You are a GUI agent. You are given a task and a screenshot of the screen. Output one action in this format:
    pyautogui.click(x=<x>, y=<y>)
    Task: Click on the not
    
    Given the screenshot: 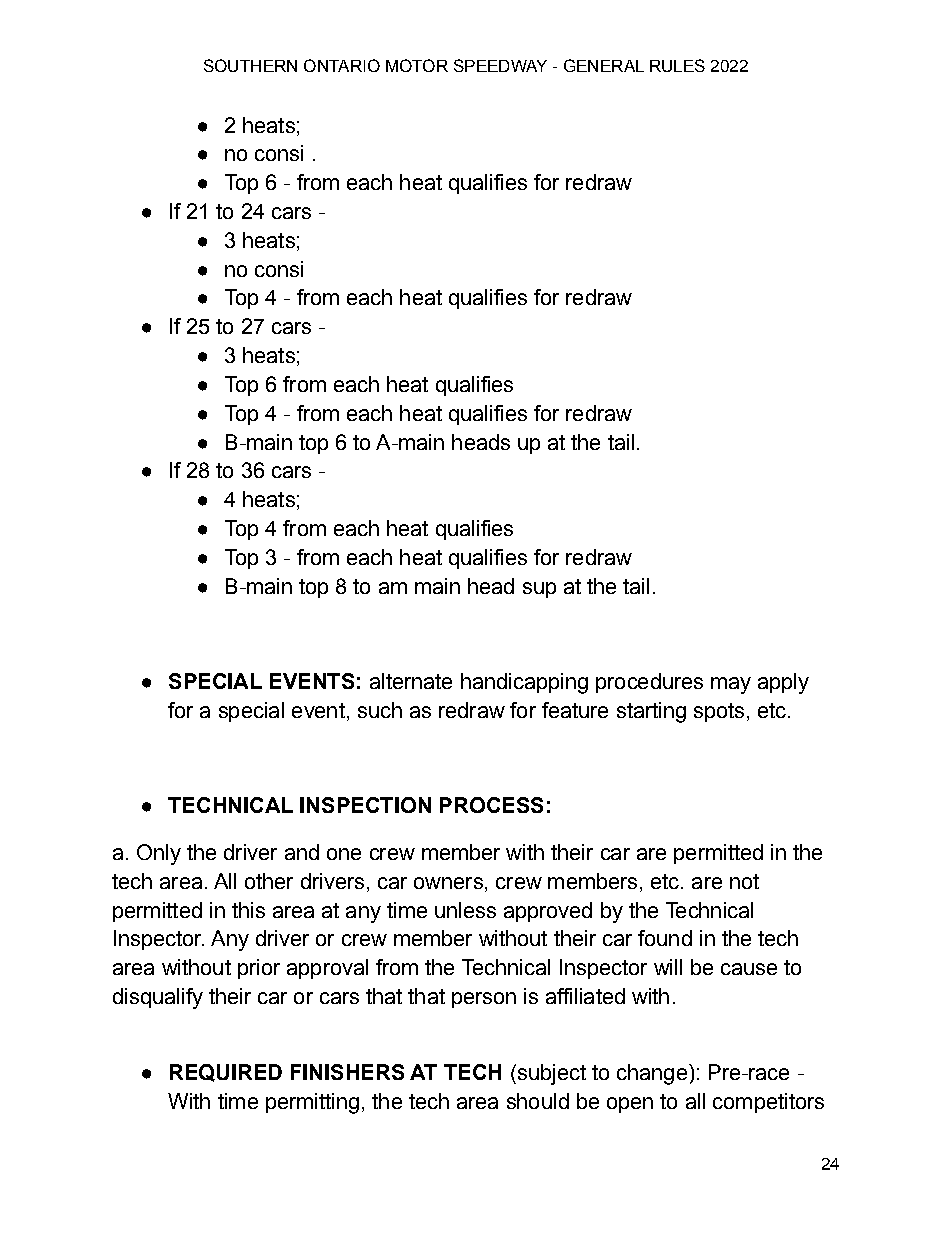 What is the action you would take?
    pyautogui.click(x=744, y=881)
